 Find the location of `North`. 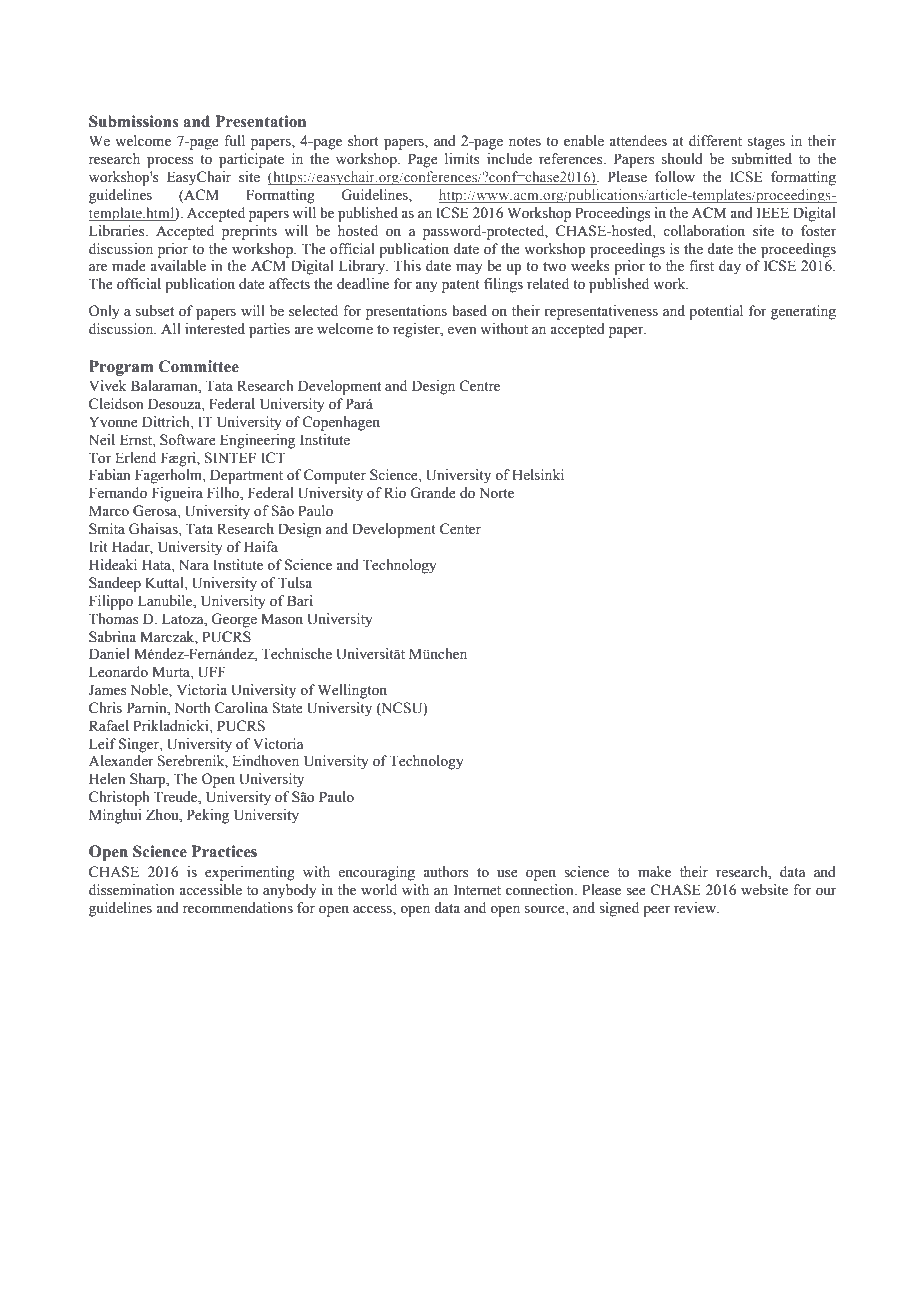

North is located at coordinates (192, 708).
